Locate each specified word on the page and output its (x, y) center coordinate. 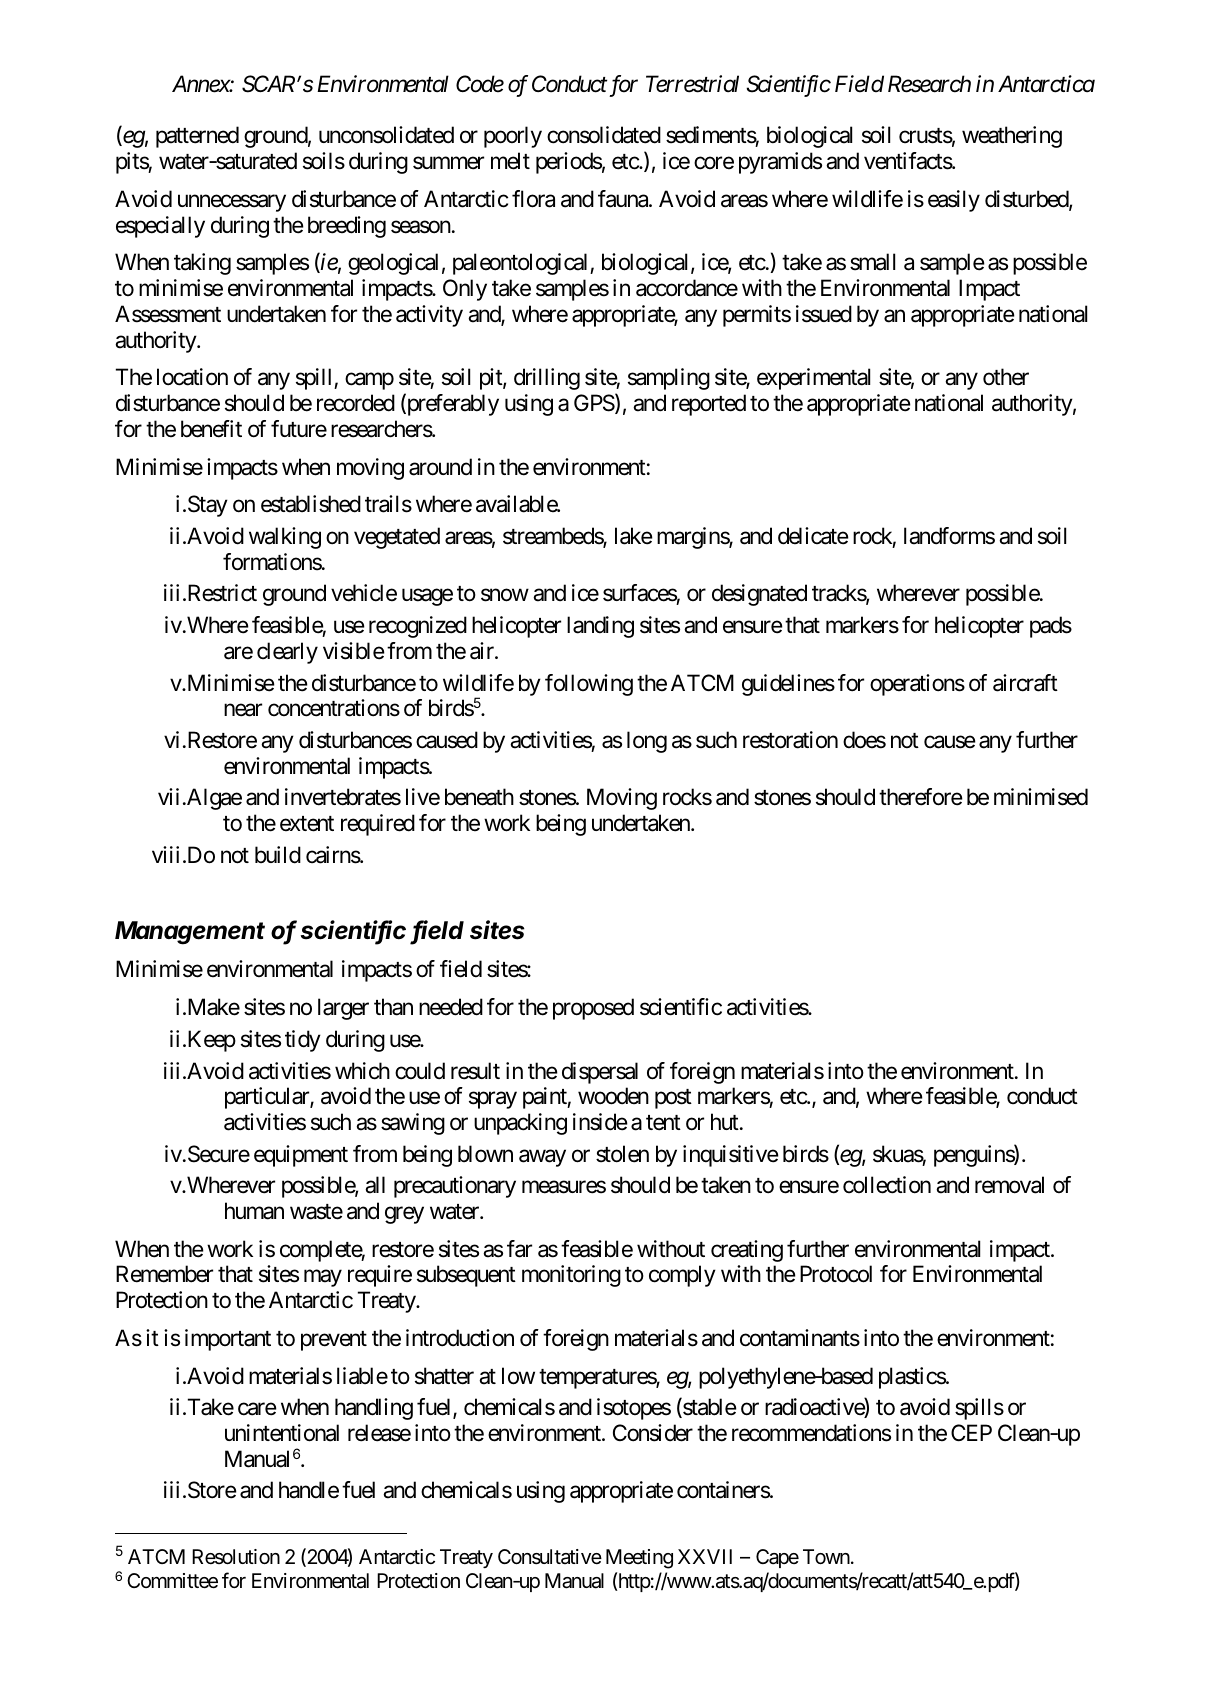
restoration (790, 740)
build (278, 855)
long (647, 742)
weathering (1012, 137)
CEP (971, 1432)
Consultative (550, 1557)
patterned (197, 137)
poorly (513, 137)
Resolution (236, 1556)
